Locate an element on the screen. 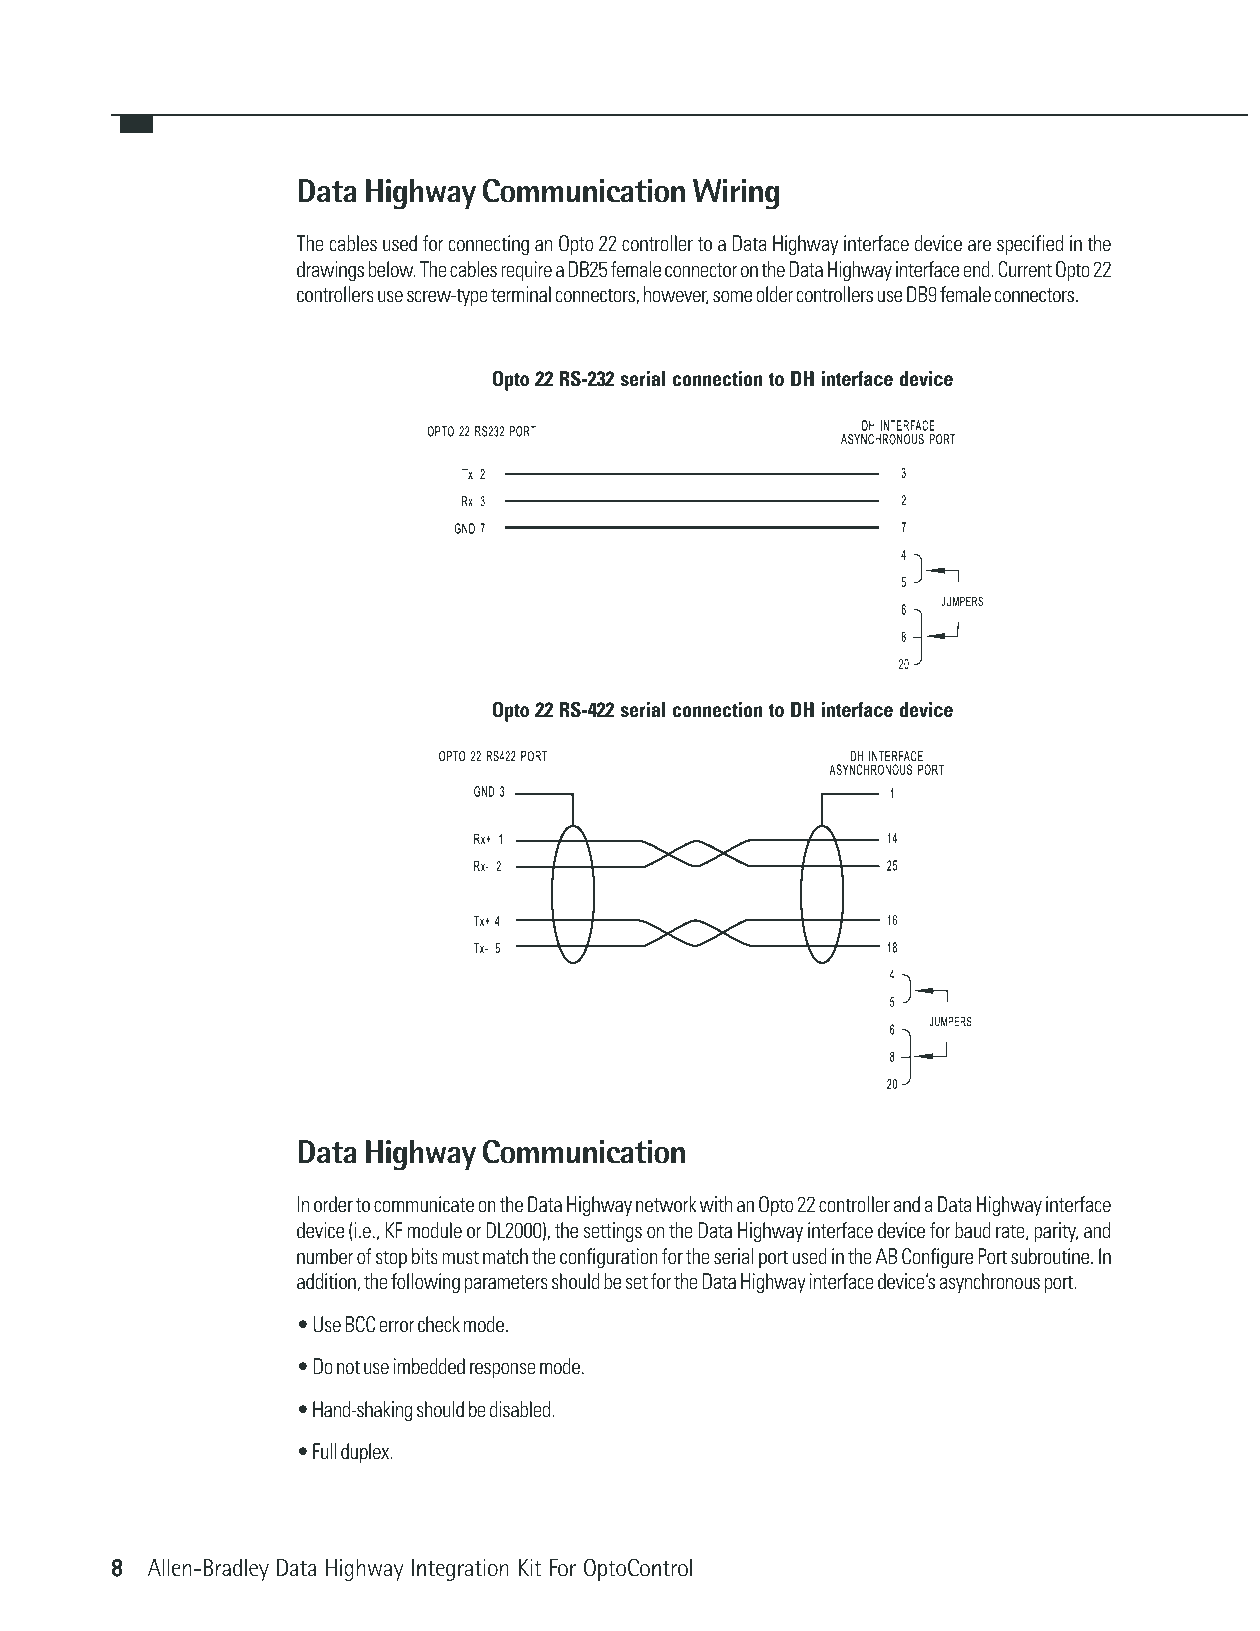 This screenshot has height=1631, width=1260. Integration is located at coordinates (460, 1570).
